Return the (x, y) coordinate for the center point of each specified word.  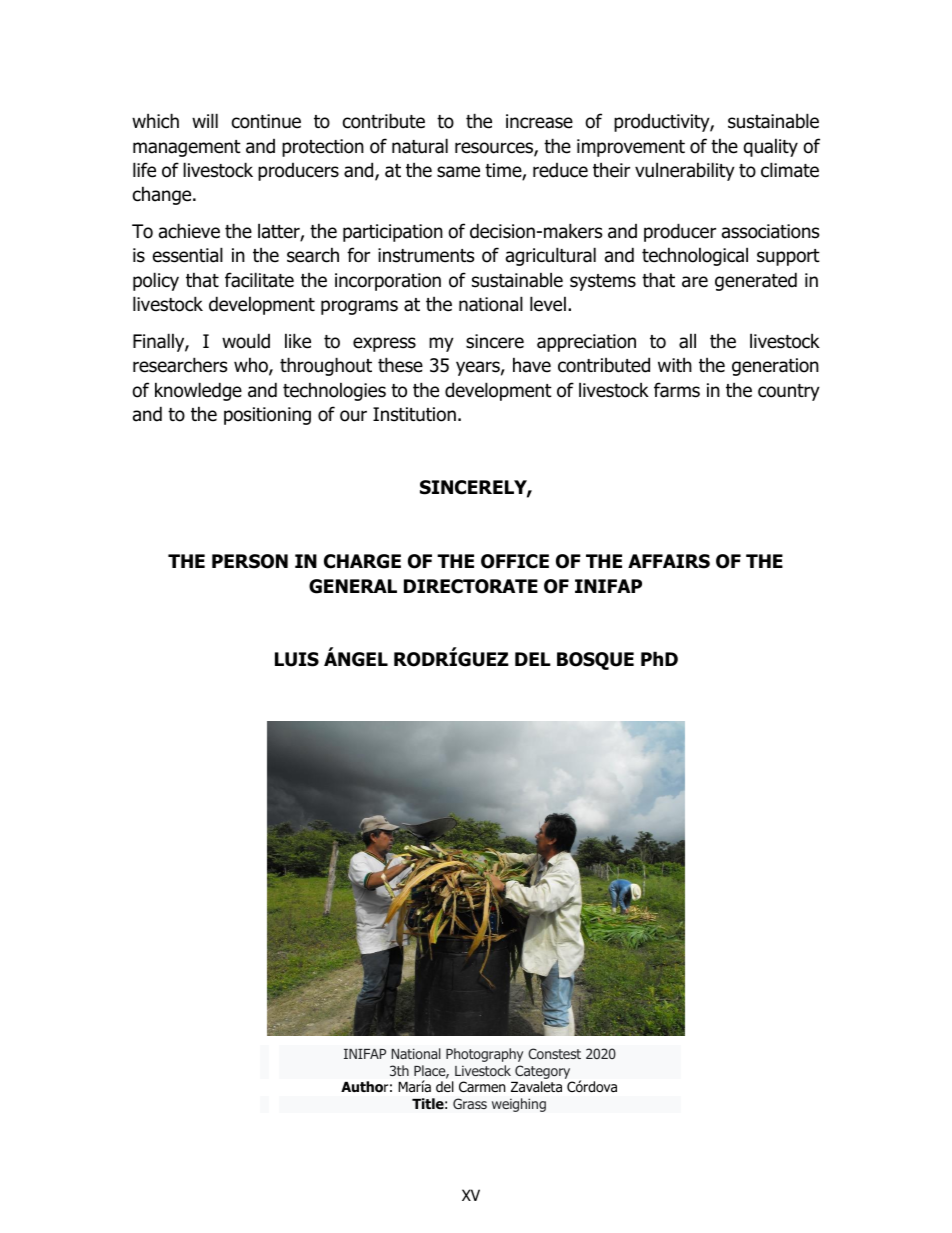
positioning (267, 416)
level (548, 304)
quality (770, 147)
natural (420, 146)
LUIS (297, 659)
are (695, 282)
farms (677, 390)
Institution (414, 414)
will (205, 120)
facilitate (259, 280)
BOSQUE (595, 661)
